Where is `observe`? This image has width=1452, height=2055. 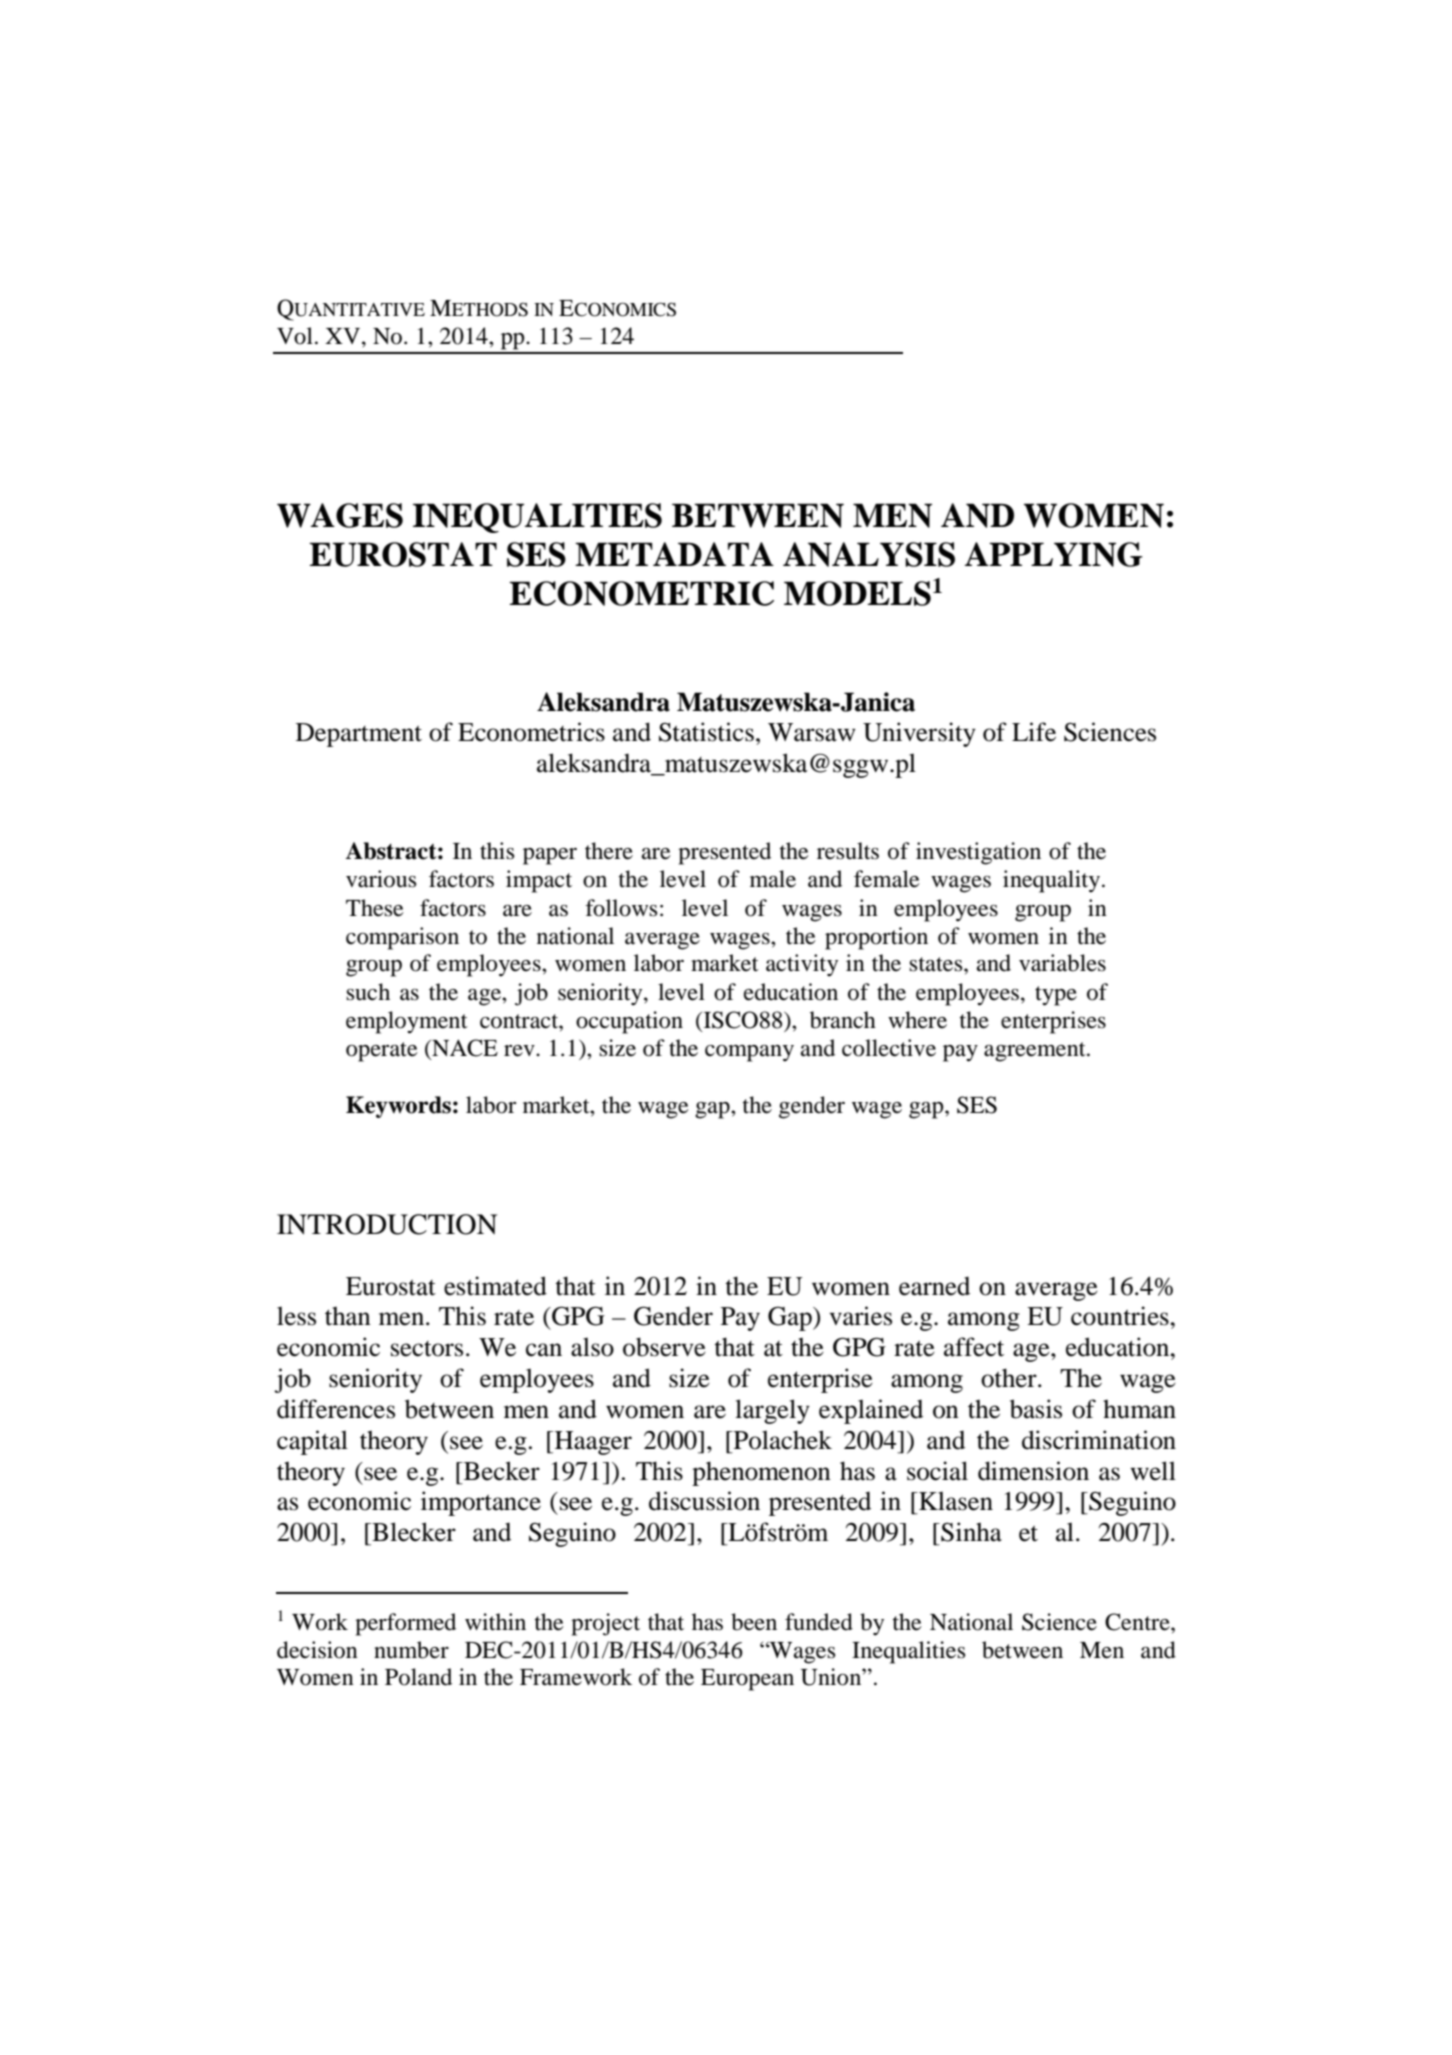
observe is located at coordinates (664, 1347).
